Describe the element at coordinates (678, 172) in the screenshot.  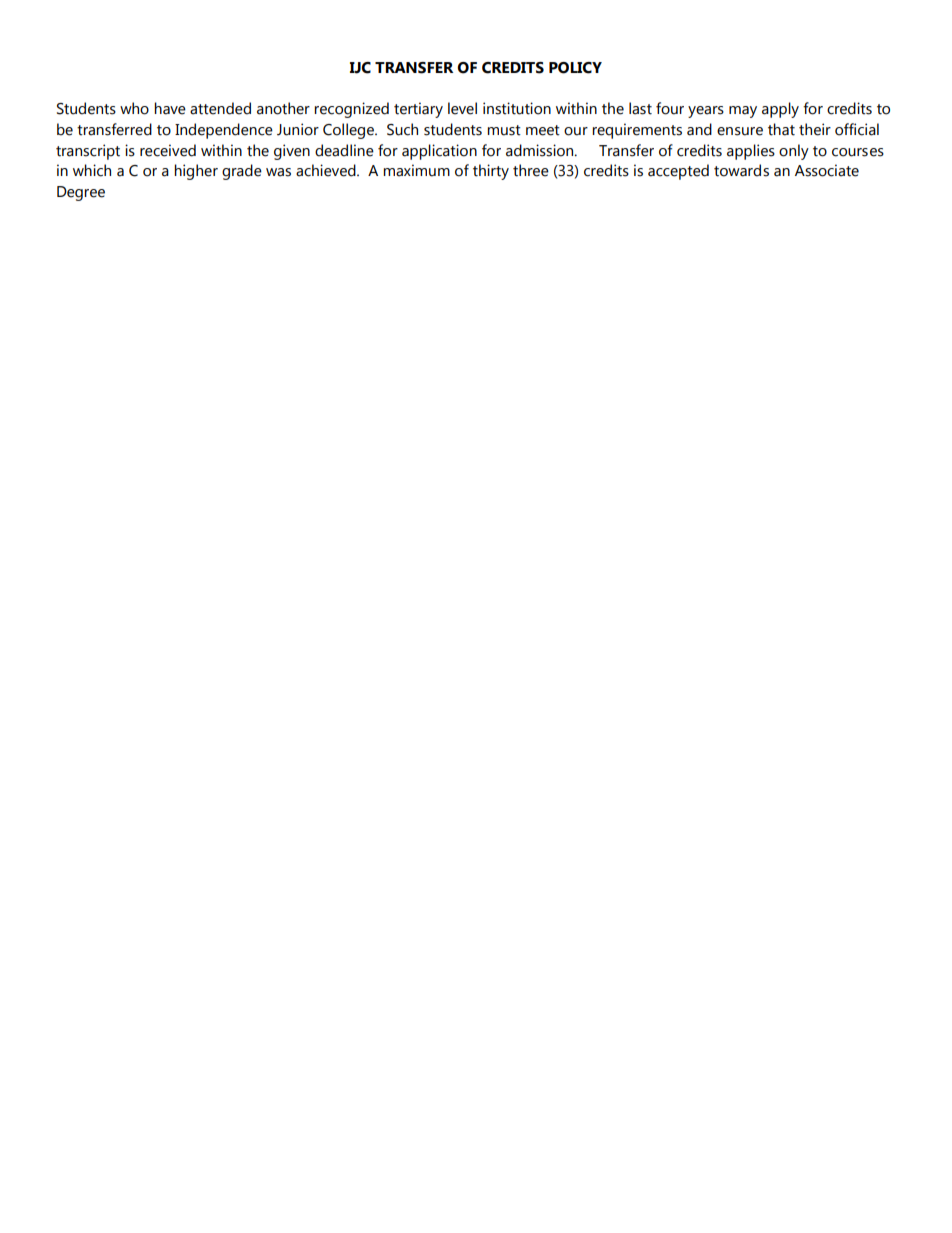
I see `accepted` at that location.
